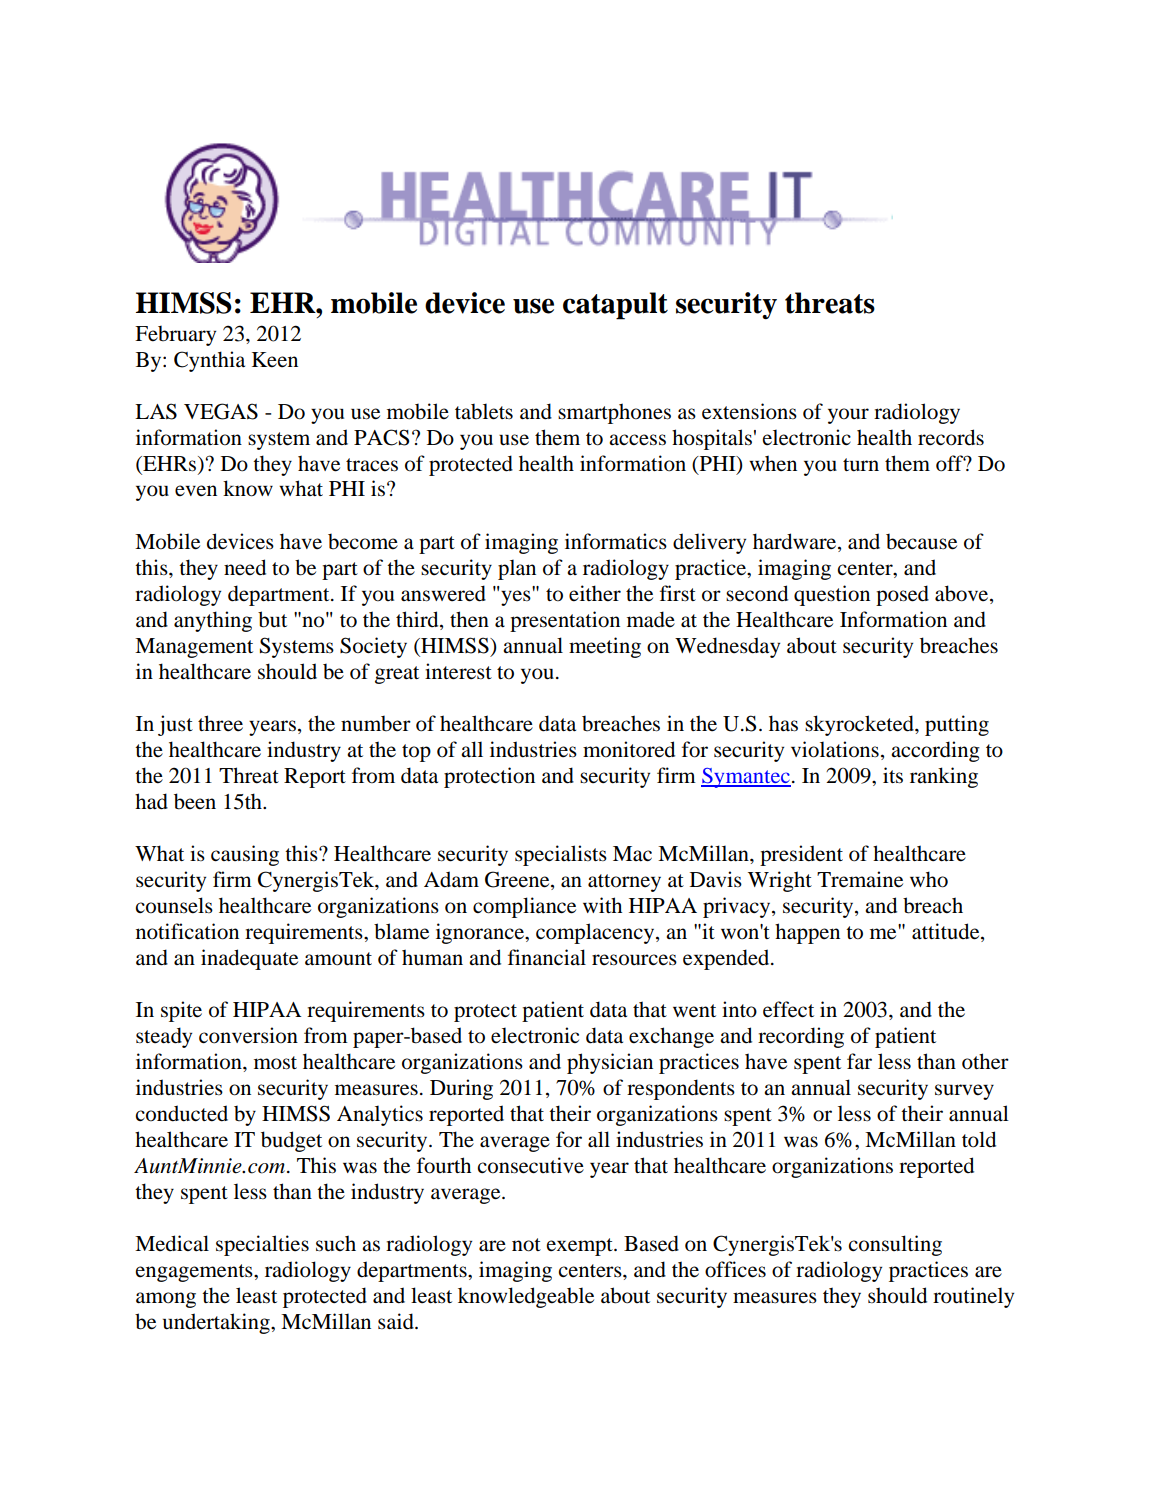 This screenshot has height=1490, width=1152. Describe the element at coordinates (275, 360) in the screenshot. I see `Keen` at that location.
